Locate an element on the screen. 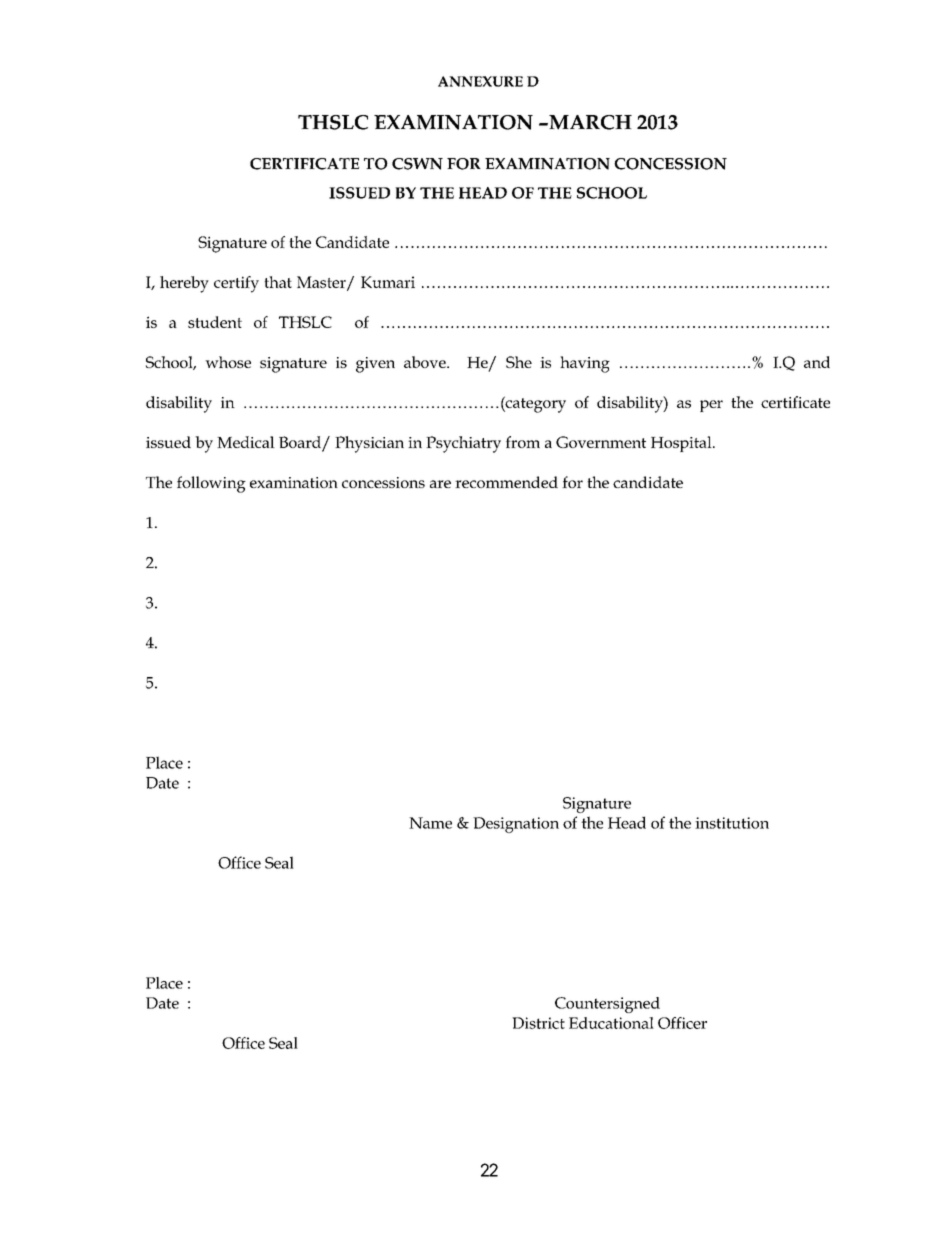 This screenshot has width=952, height=1233. following is located at coordinates (211, 484).
